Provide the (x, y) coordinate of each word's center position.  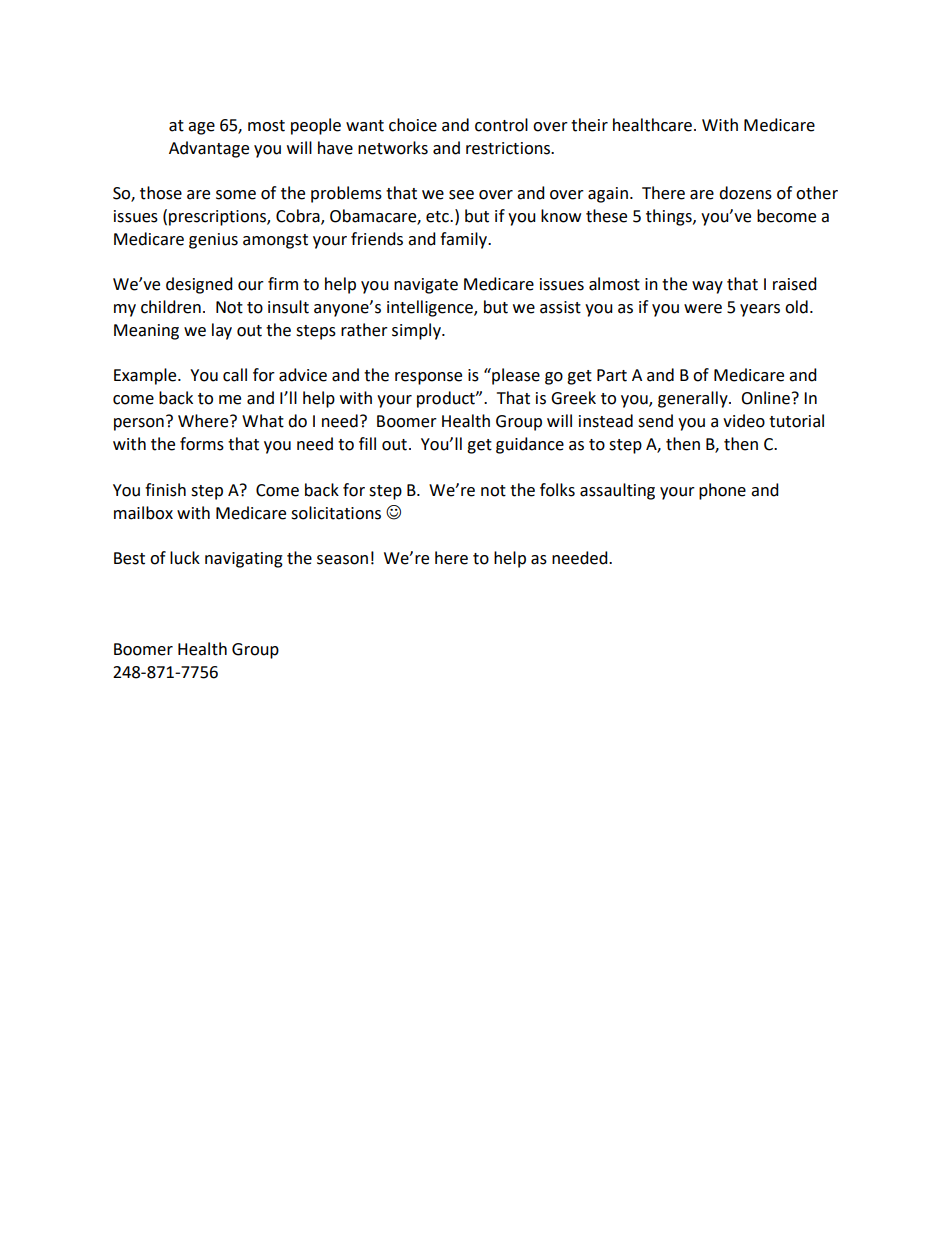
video (744, 421)
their (589, 125)
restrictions (509, 148)
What (263, 421)
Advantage (209, 149)
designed (199, 285)
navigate (426, 286)
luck (185, 558)
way (707, 287)
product (447, 399)
